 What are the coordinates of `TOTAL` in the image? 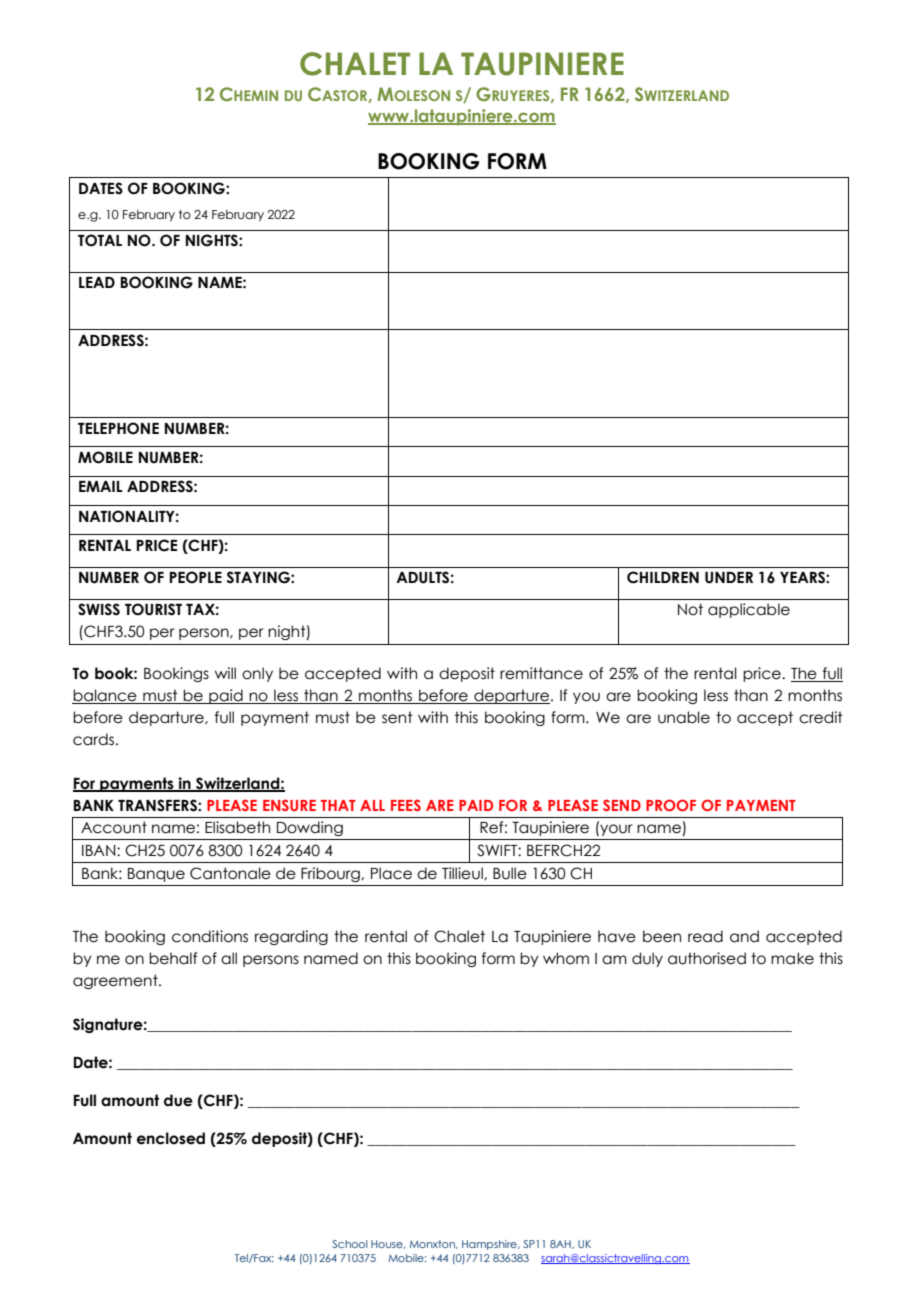 It's located at (100, 240).
